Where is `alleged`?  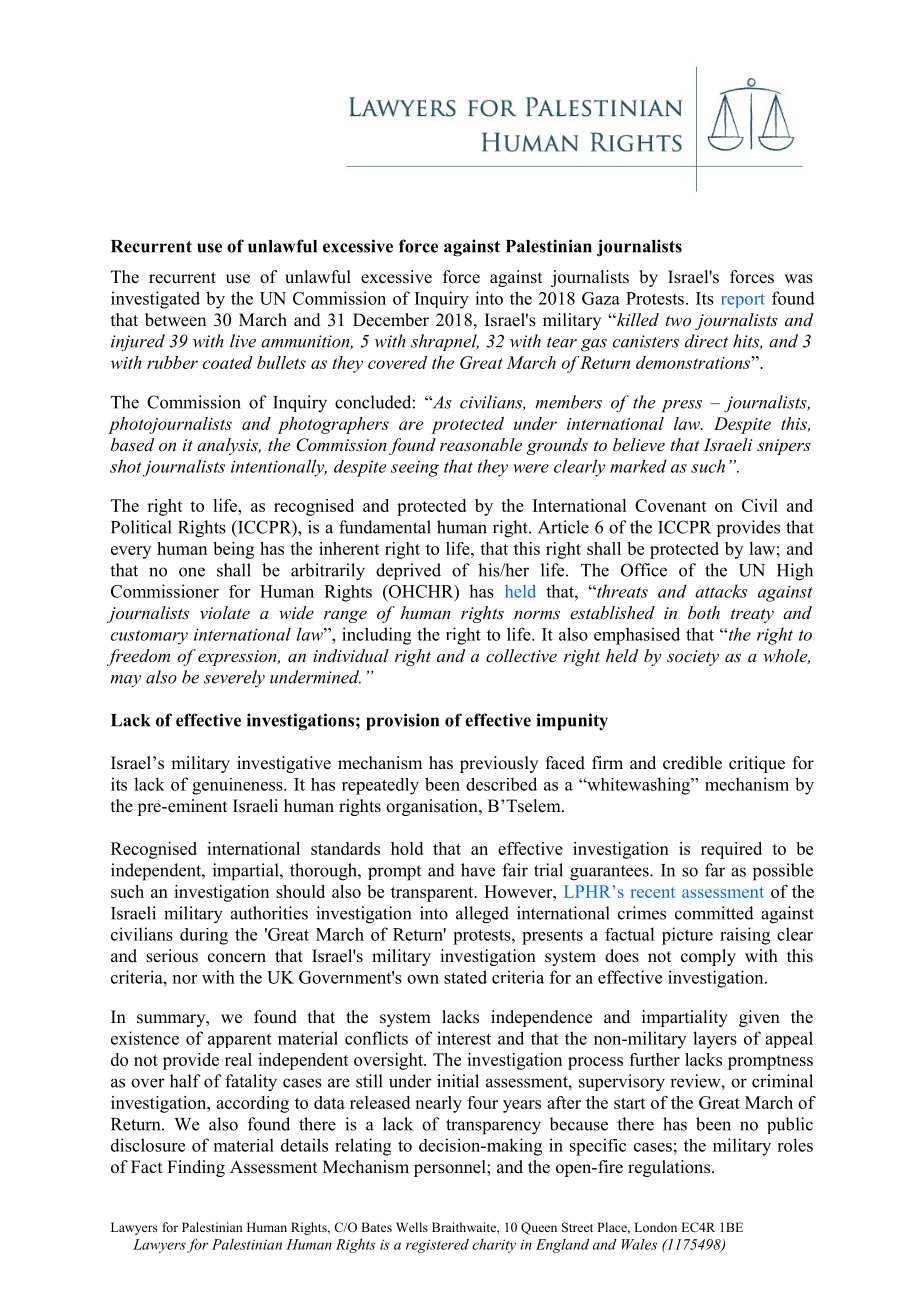
alleged is located at coordinates (482, 915).
